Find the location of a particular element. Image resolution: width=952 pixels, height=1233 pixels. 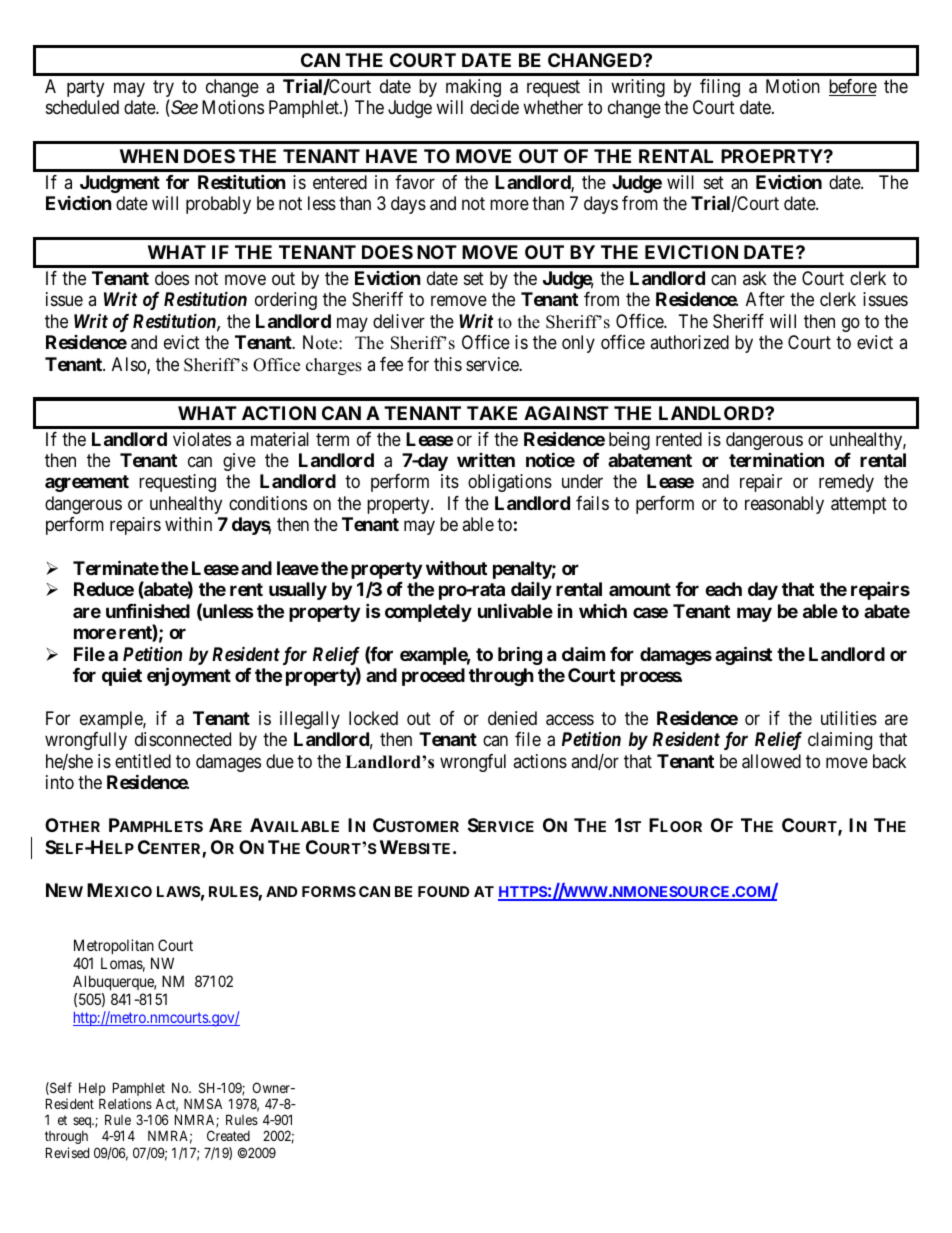

Created is located at coordinates (228, 1135).
